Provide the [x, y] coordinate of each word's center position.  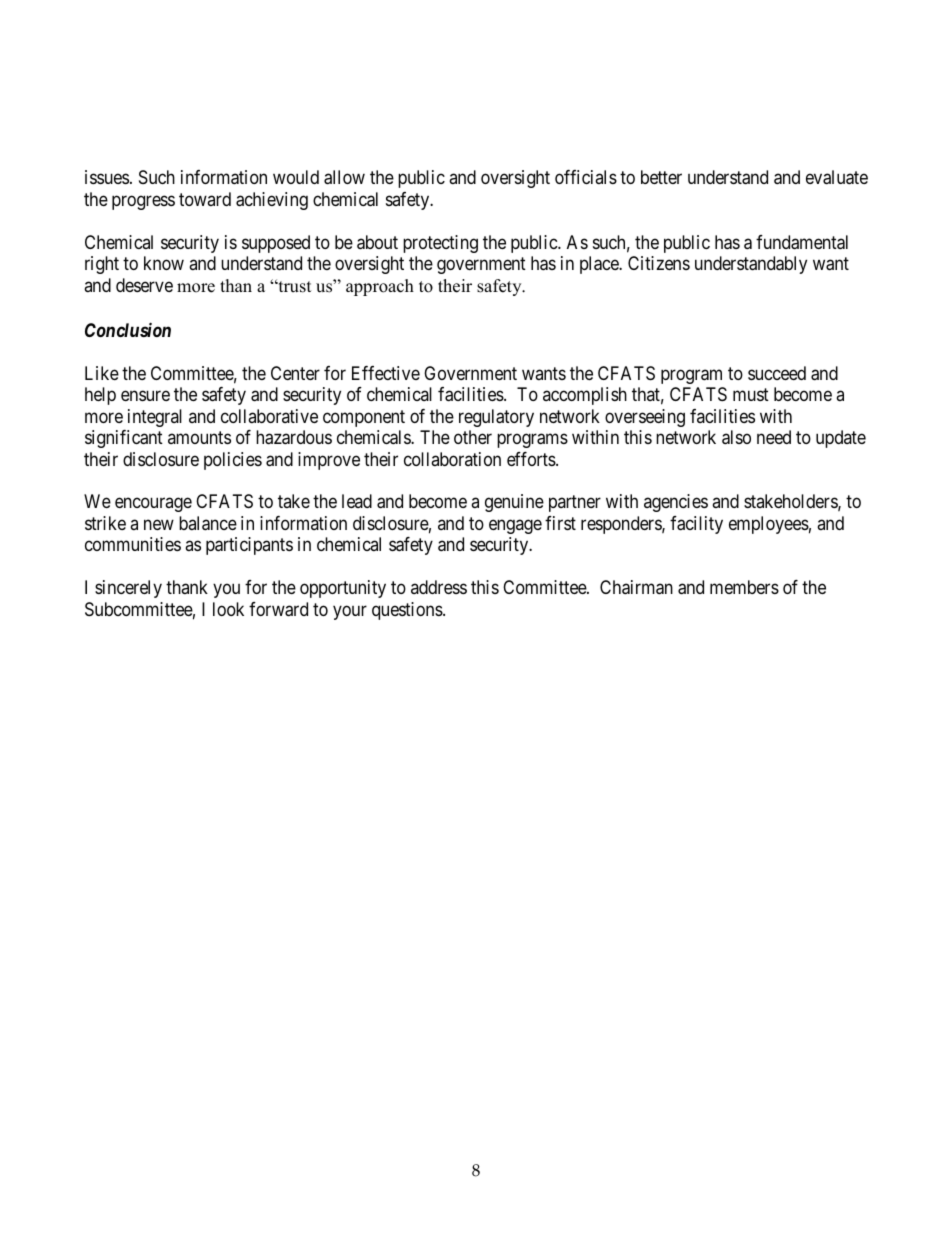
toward [205, 199]
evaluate [837, 177]
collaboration [452, 459]
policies [233, 461]
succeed [777, 373]
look [228, 609]
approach [380, 287]
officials [586, 177]
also [736, 437]
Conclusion [128, 329]
